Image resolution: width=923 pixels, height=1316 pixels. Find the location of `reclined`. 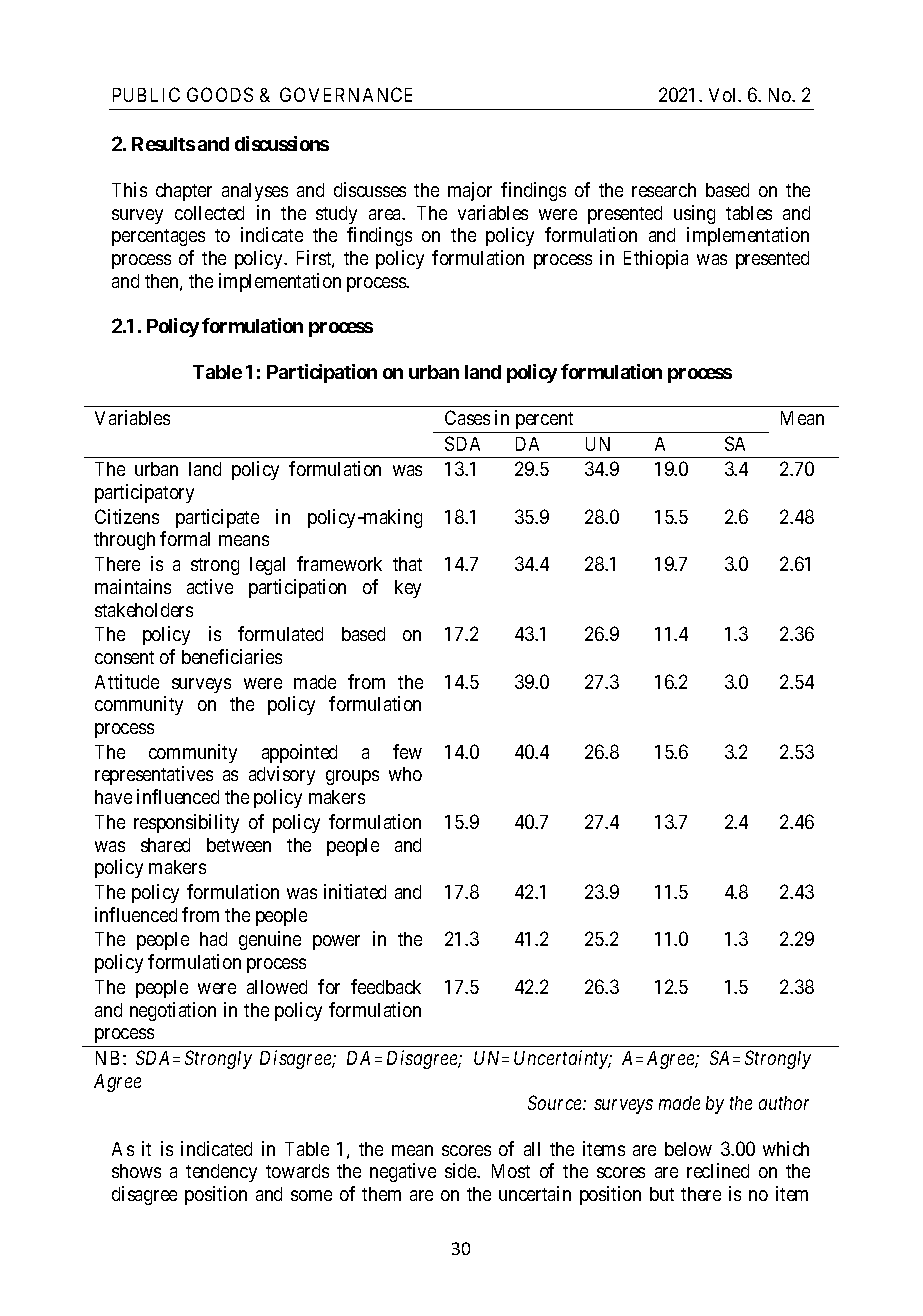

reclined is located at coordinates (718, 1170).
